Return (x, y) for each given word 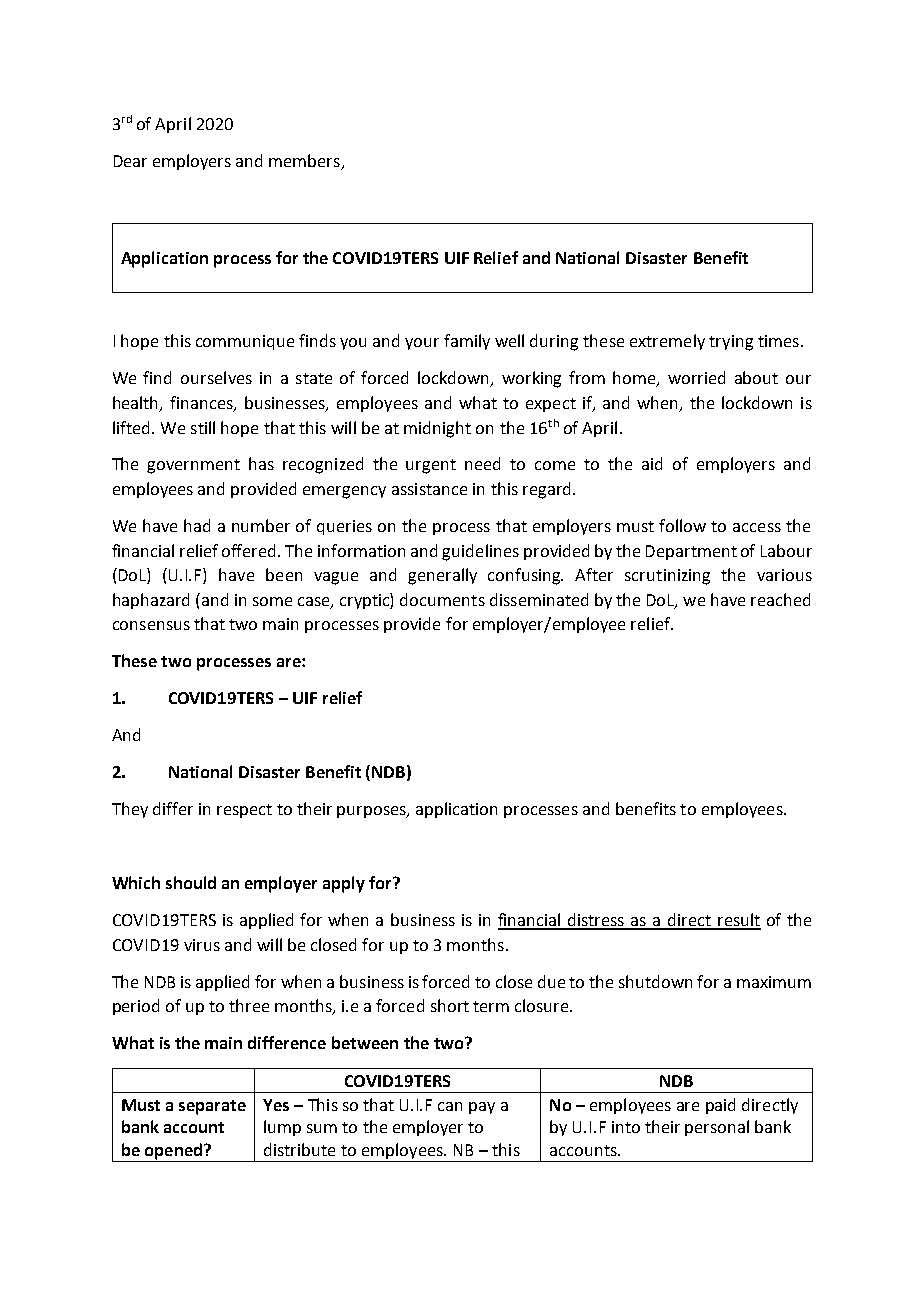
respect (244, 811)
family (467, 342)
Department (691, 552)
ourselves (216, 377)
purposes (372, 812)
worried (696, 377)
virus (202, 945)
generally (442, 576)
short (450, 1005)
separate (212, 1107)
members (304, 160)
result (738, 921)
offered (250, 550)
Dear (130, 161)
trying (731, 343)
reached (780, 599)
